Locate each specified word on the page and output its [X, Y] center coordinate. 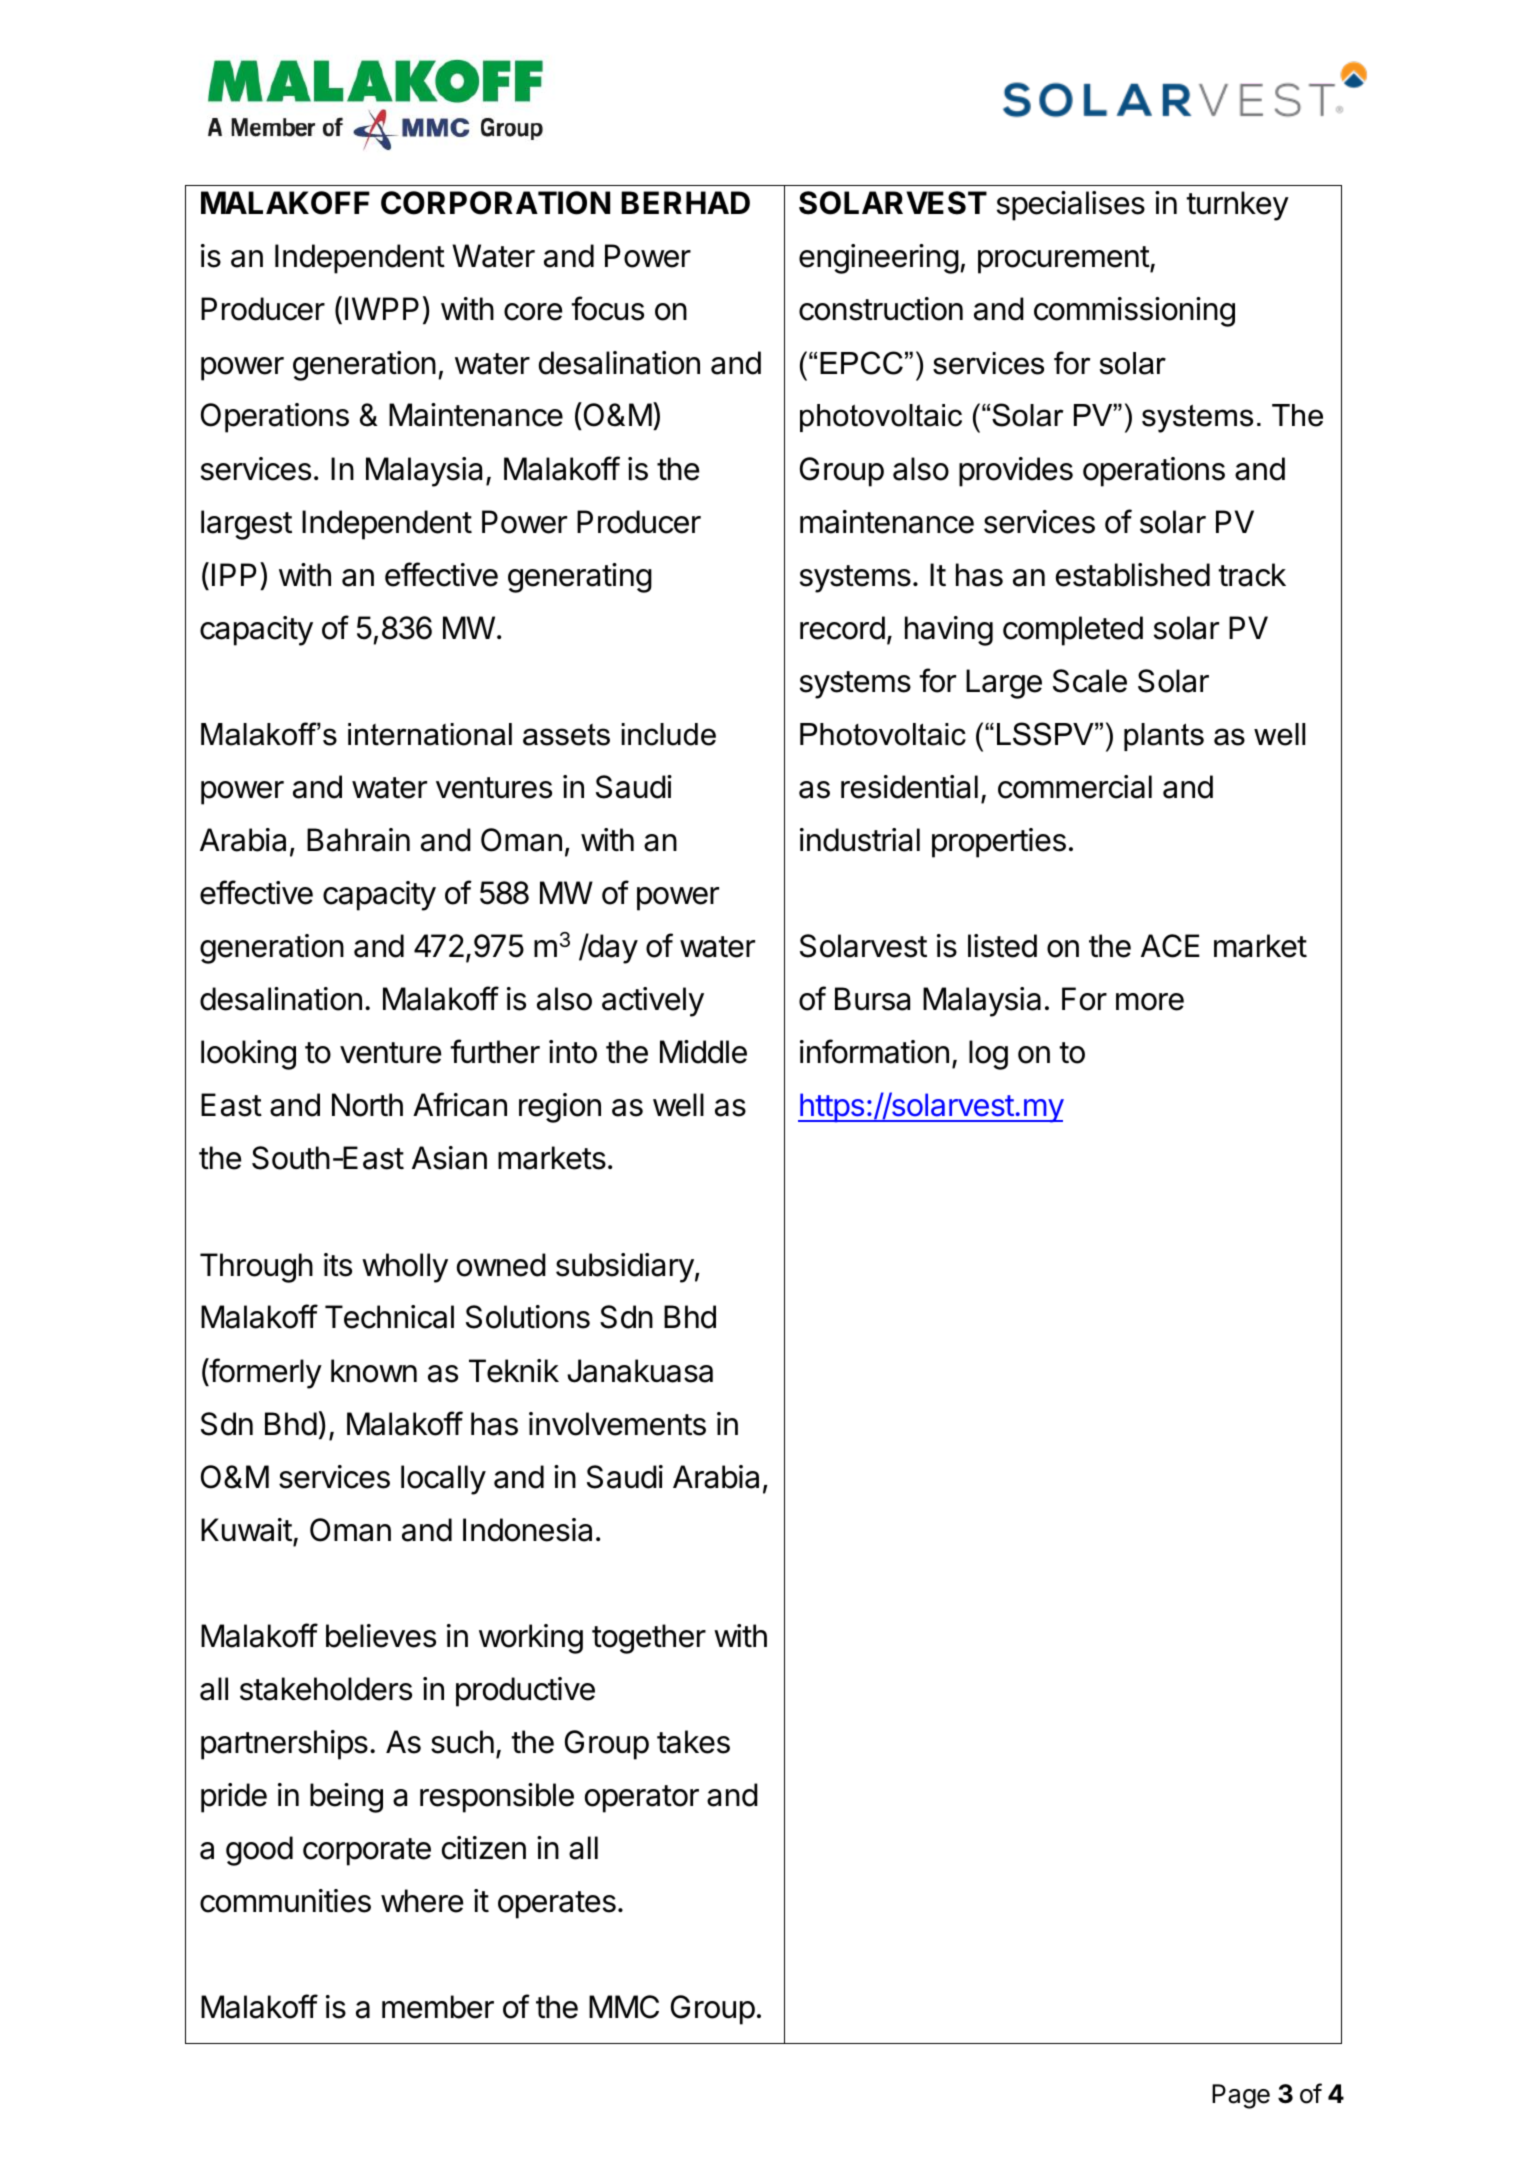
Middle [703, 1052]
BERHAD [685, 202]
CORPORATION [495, 203]
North [367, 1105]
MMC [624, 2007]
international [430, 734]
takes [693, 1742]
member [438, 2007]
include [668, 734]
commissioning [1134, 312]
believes [381, 1636]
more [1150, 1002]
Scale [1090, 681]
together [649, 1639]
